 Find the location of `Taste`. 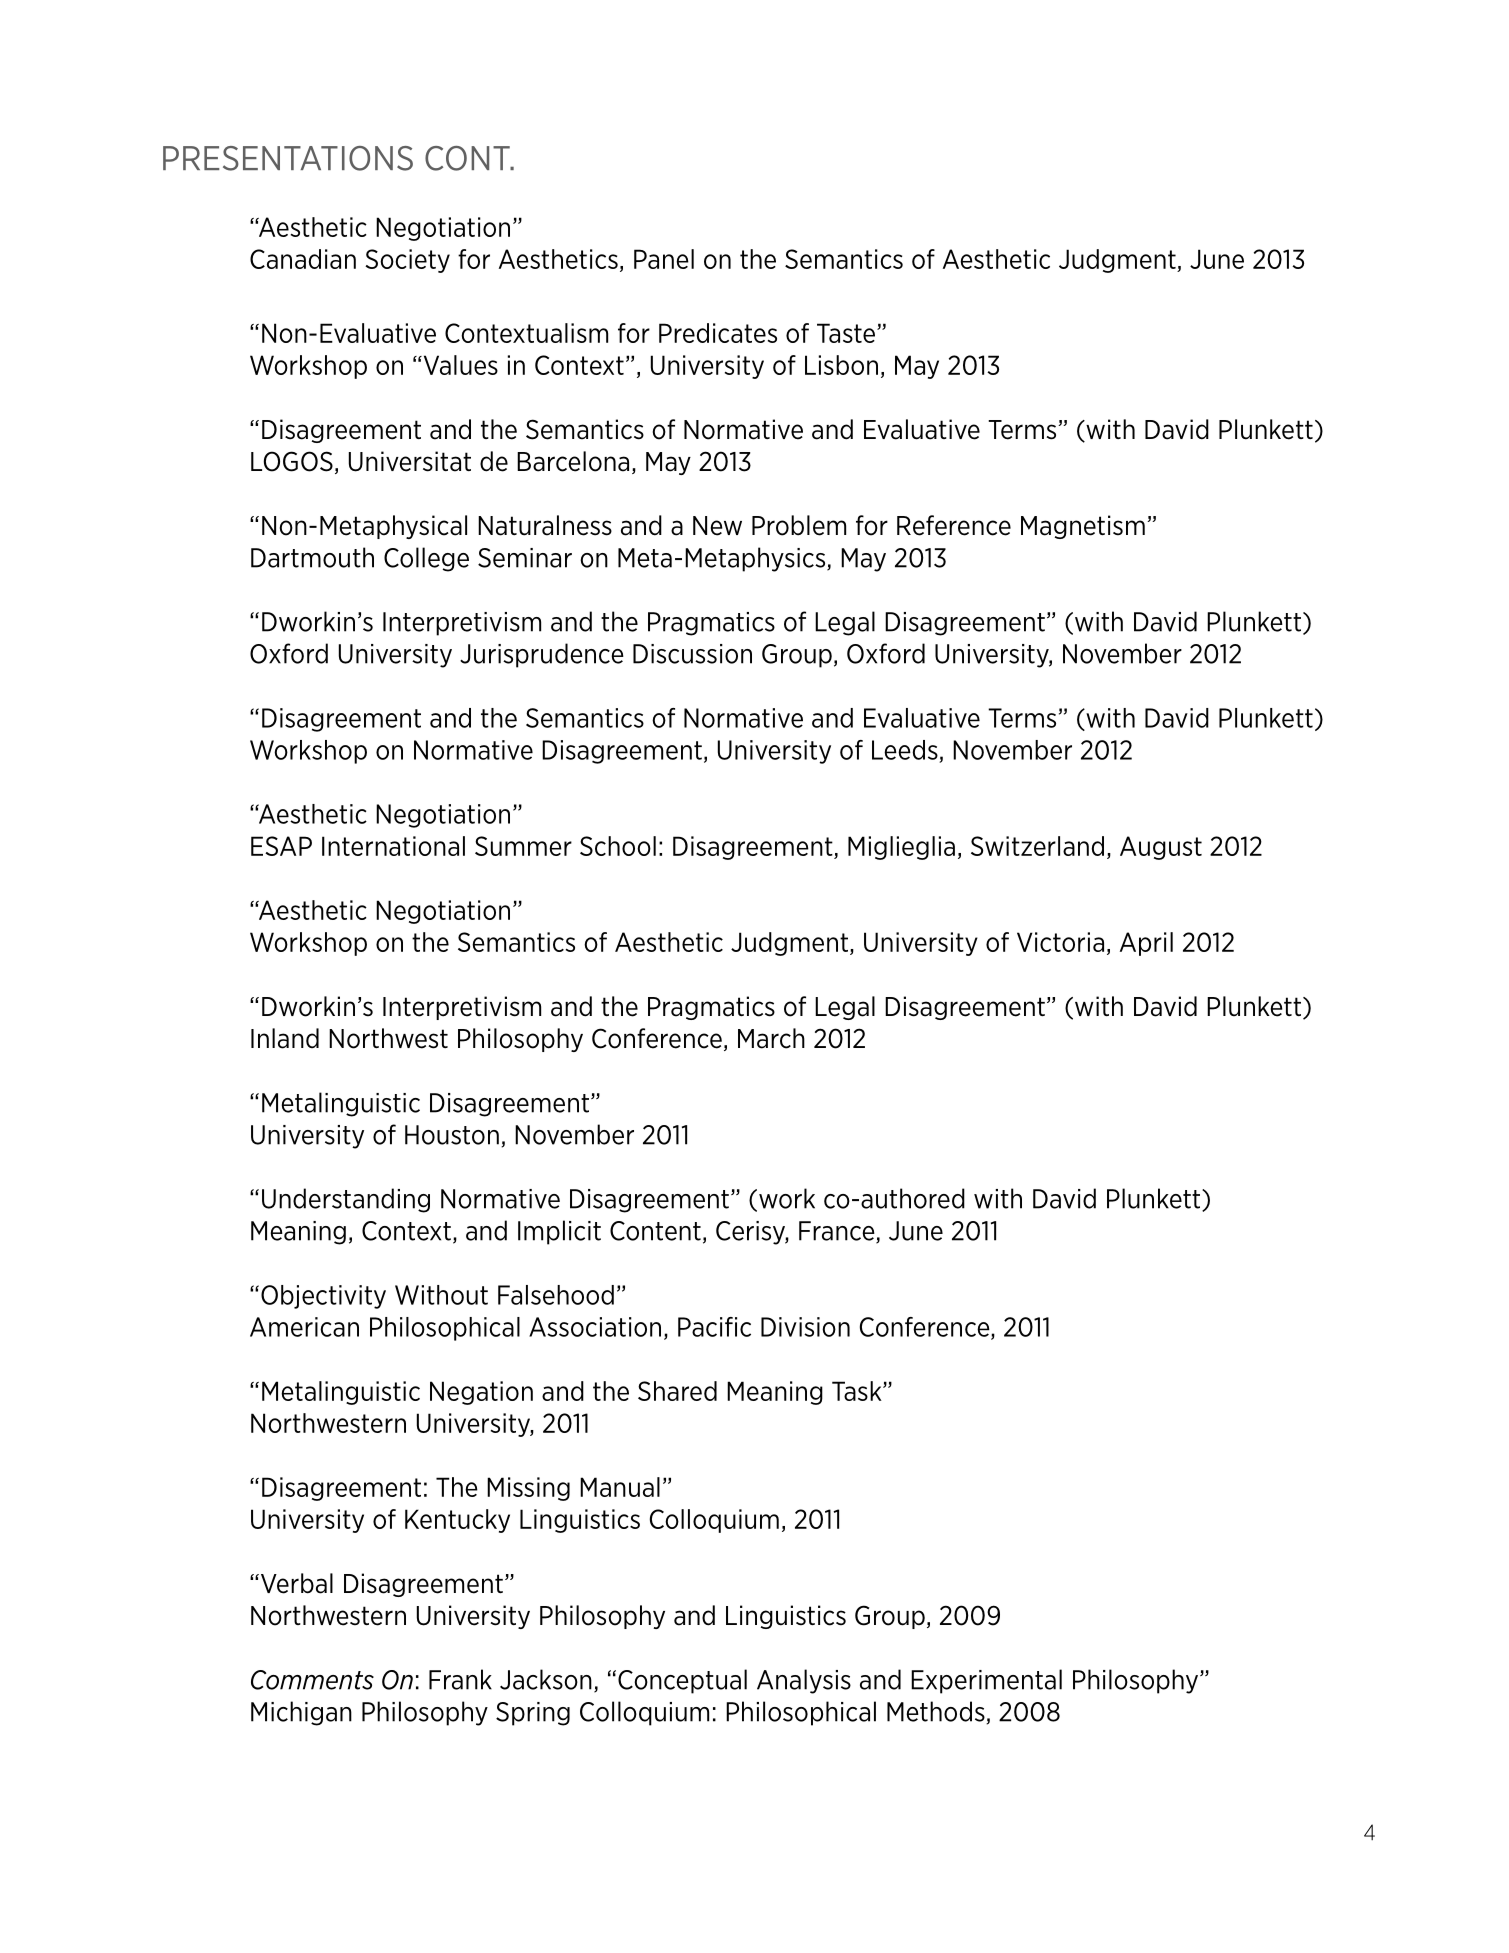

Taste is located at coordinates (847, 333).
